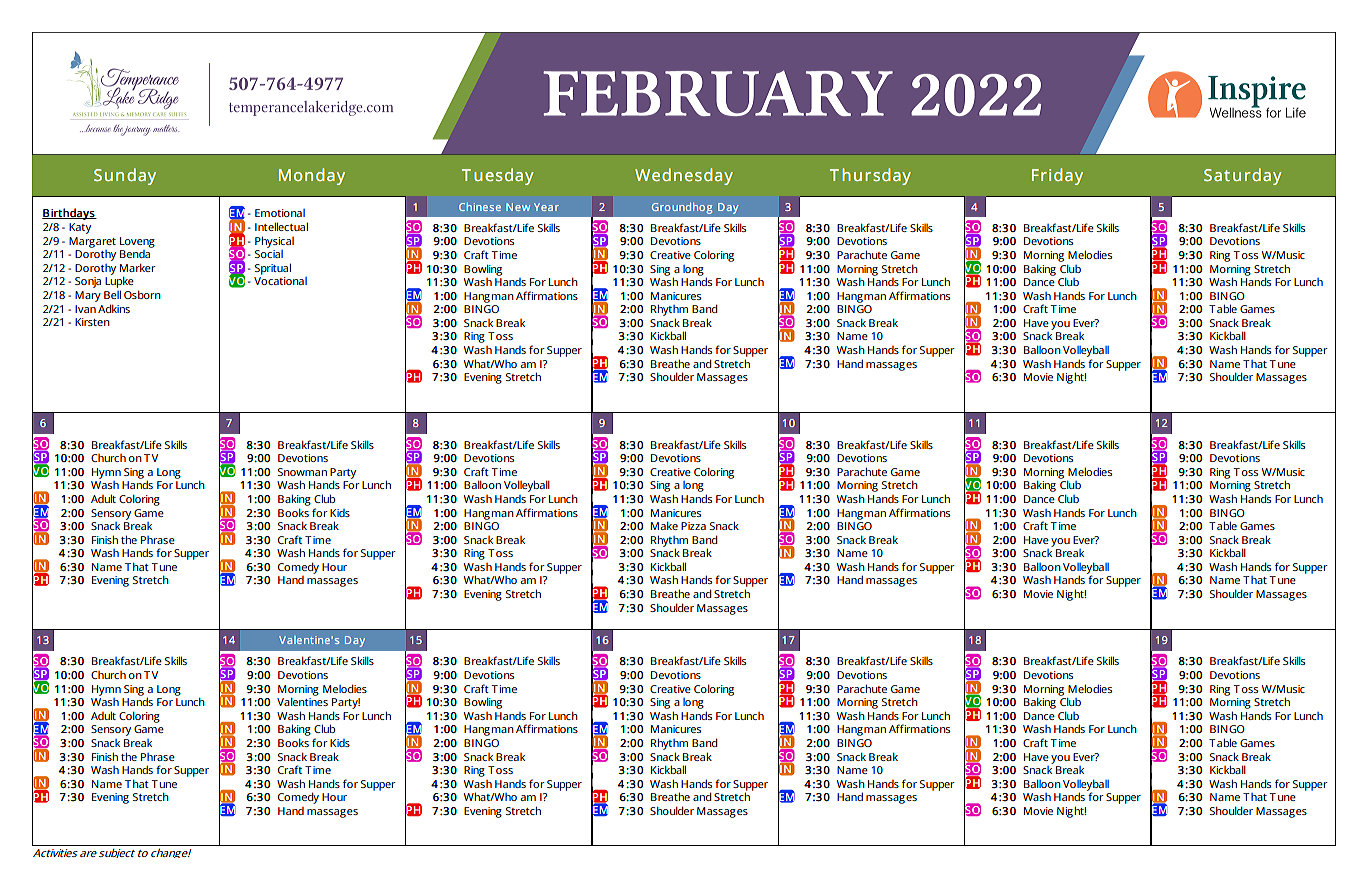 This image has width=1372, height=887. Describe the element at coordinates (280, 213) in the image. I see `Emotional` at that location.
